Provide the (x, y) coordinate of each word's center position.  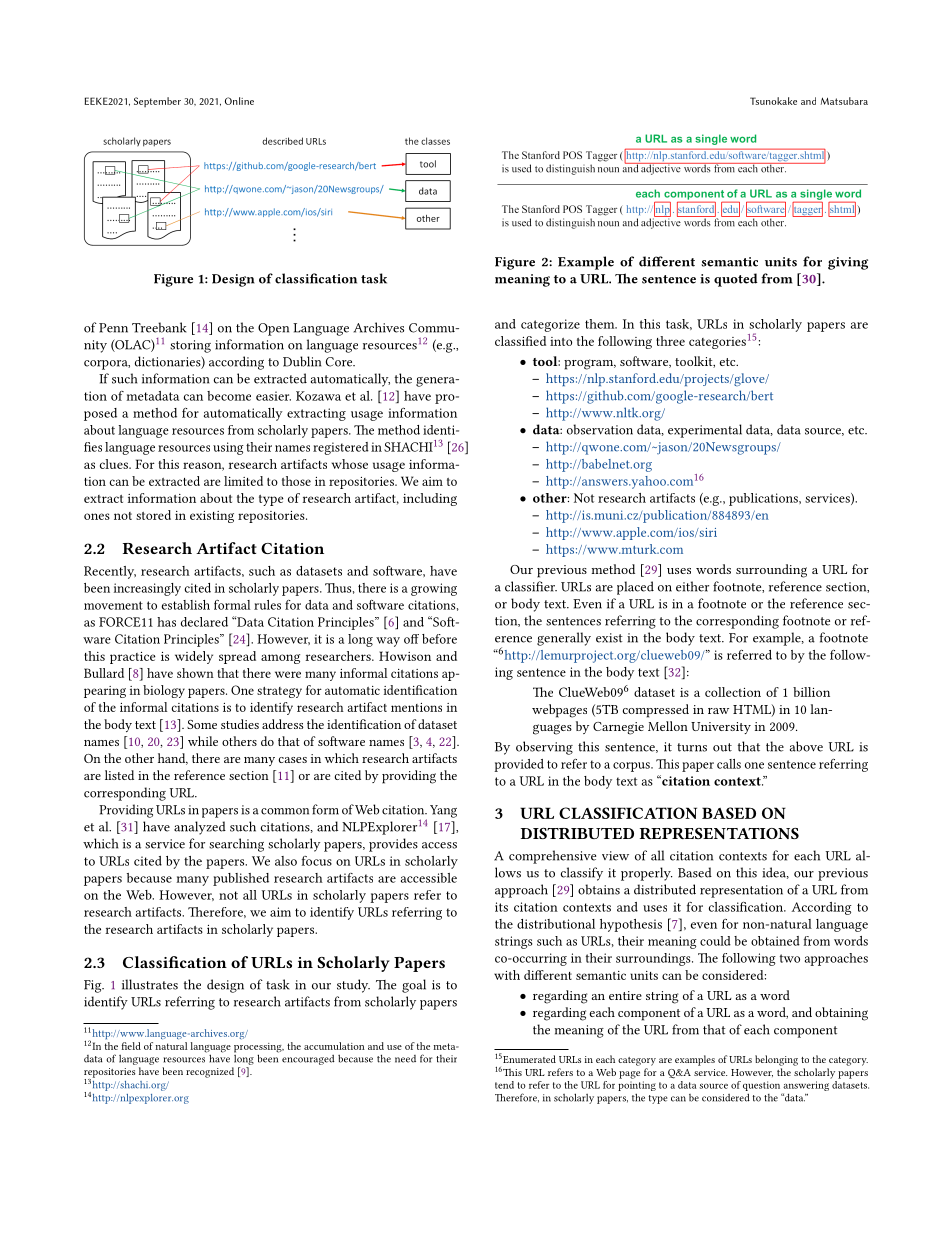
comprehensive (552, 857)
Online (239, 101)
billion (811, 692)
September (157, 102)
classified (520, 341)
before (439, 639)
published (241, 879)
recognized (210, 1072)
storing (190, 346)
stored (153, 515)
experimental (705, 431)
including (430, 499)
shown (195, 673)
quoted (736, 280)
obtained (775, 941)
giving (848, 263)
